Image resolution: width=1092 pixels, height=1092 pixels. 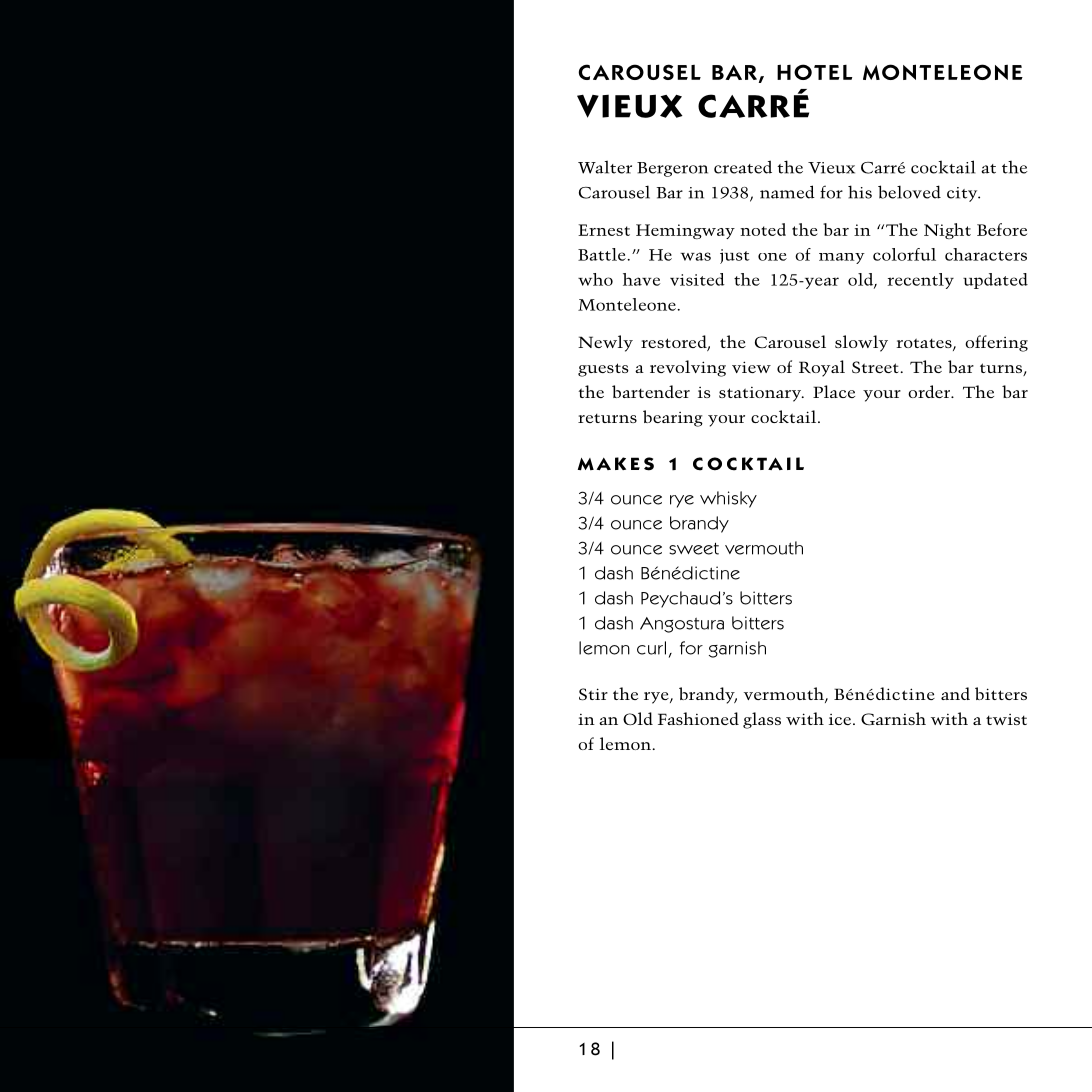 What do you see at coordinates (834, 391) in the screenshot?
I see `Place` at bounding box center [834, 391].
